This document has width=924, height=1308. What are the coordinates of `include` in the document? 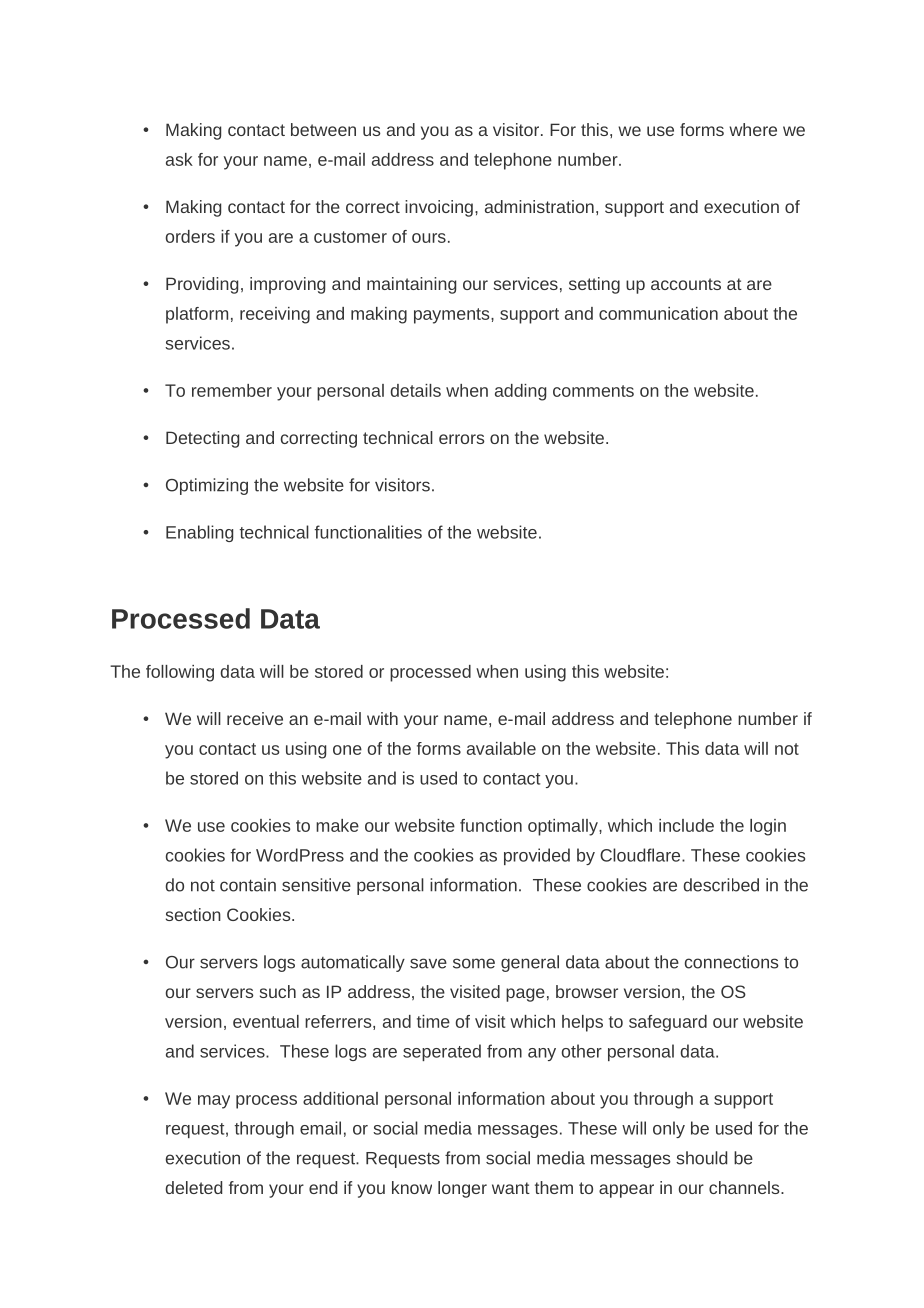 It's located at (686, 825).
